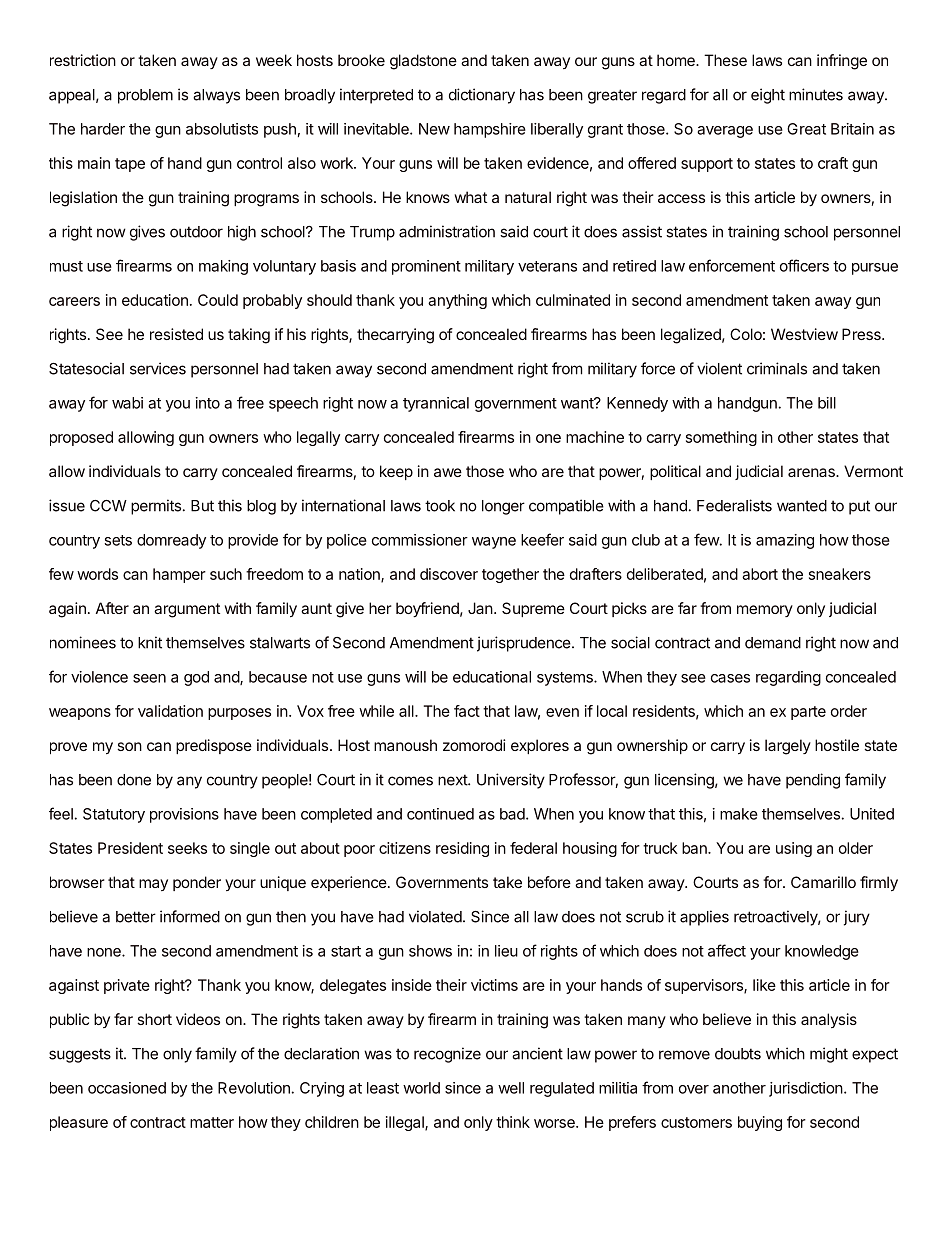 Image resolution: width=952 pixels, height=1233 pixels. I want to click on make, so click(739, 814).
